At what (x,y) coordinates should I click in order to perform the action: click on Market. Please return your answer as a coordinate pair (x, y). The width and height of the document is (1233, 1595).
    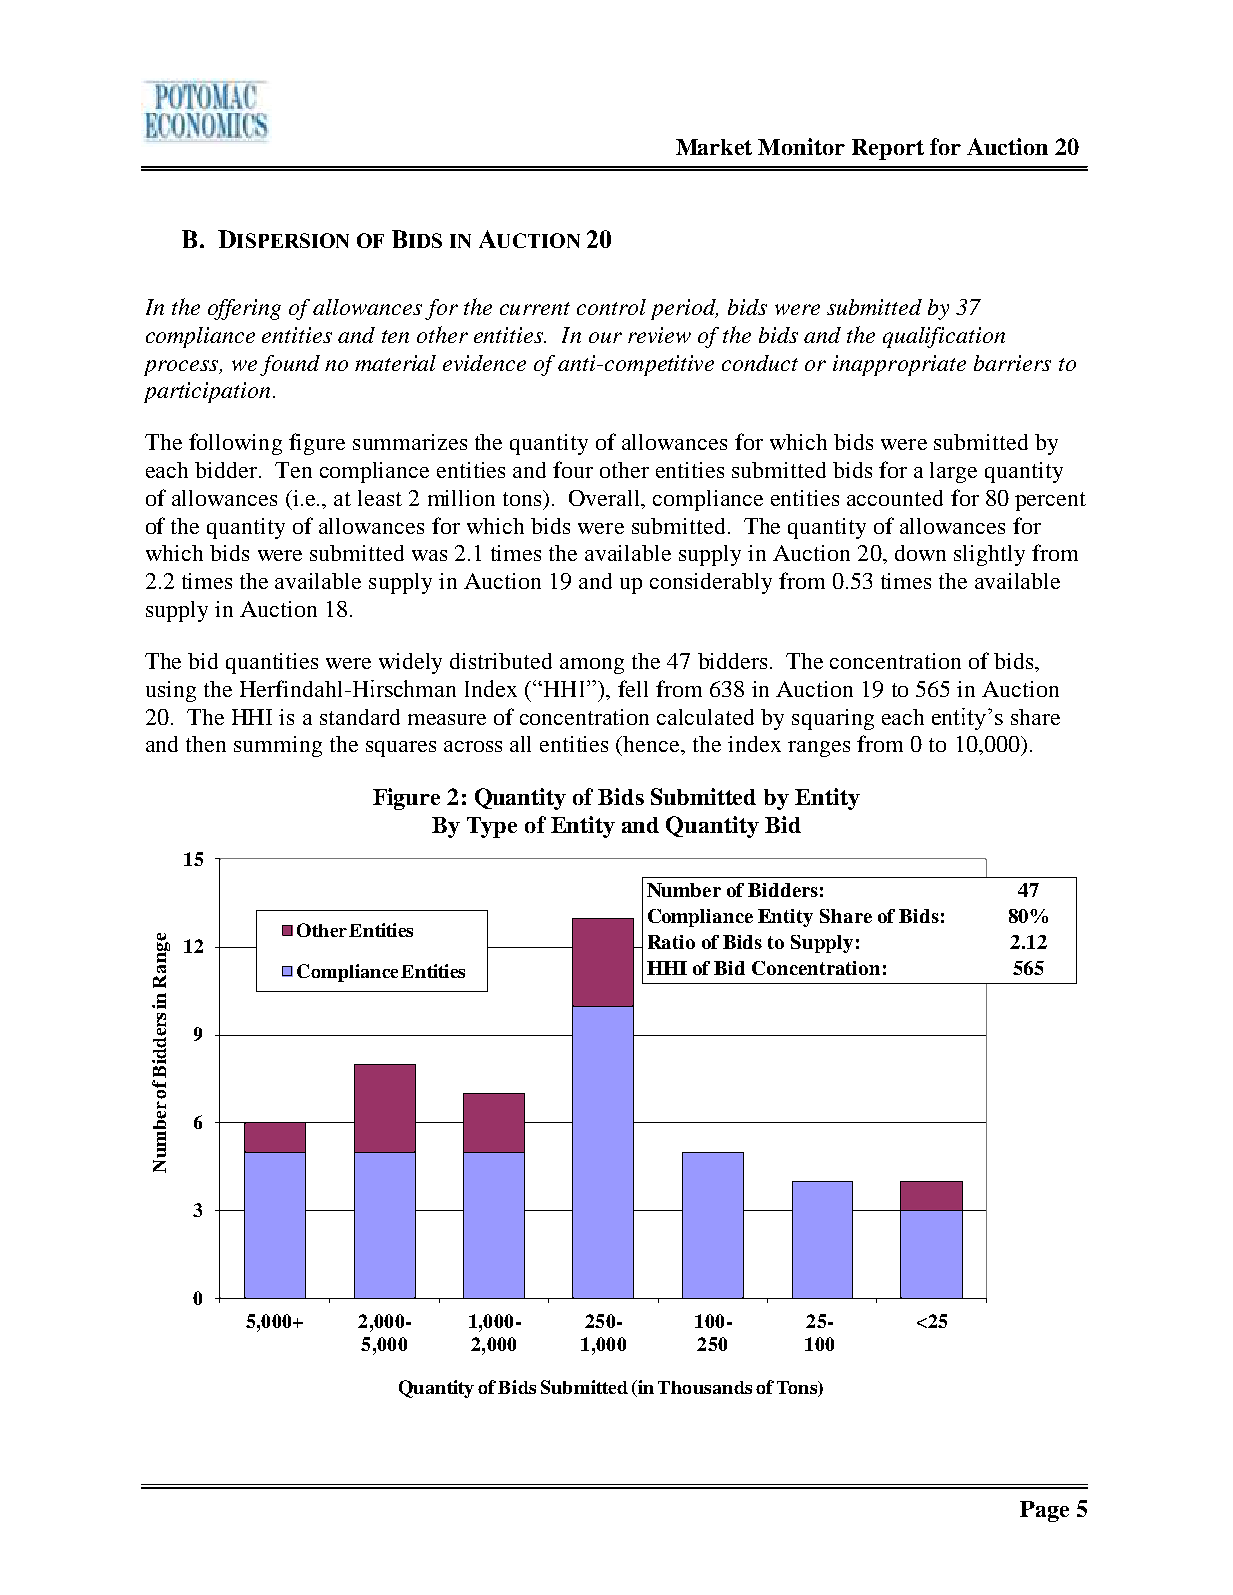
    Looking at the image, I should click on (714, 147).
